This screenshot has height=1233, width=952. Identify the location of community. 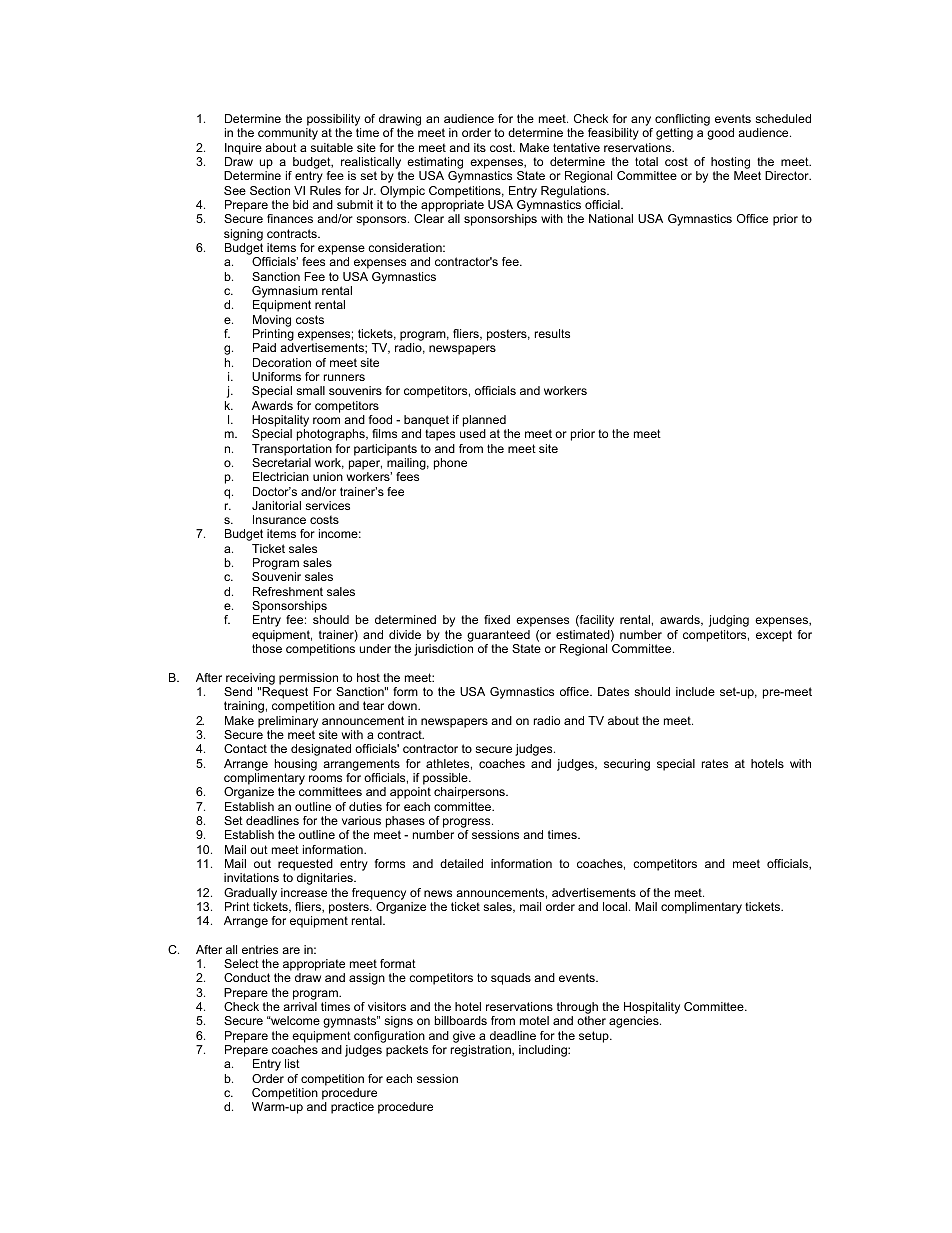
(288, 134).
